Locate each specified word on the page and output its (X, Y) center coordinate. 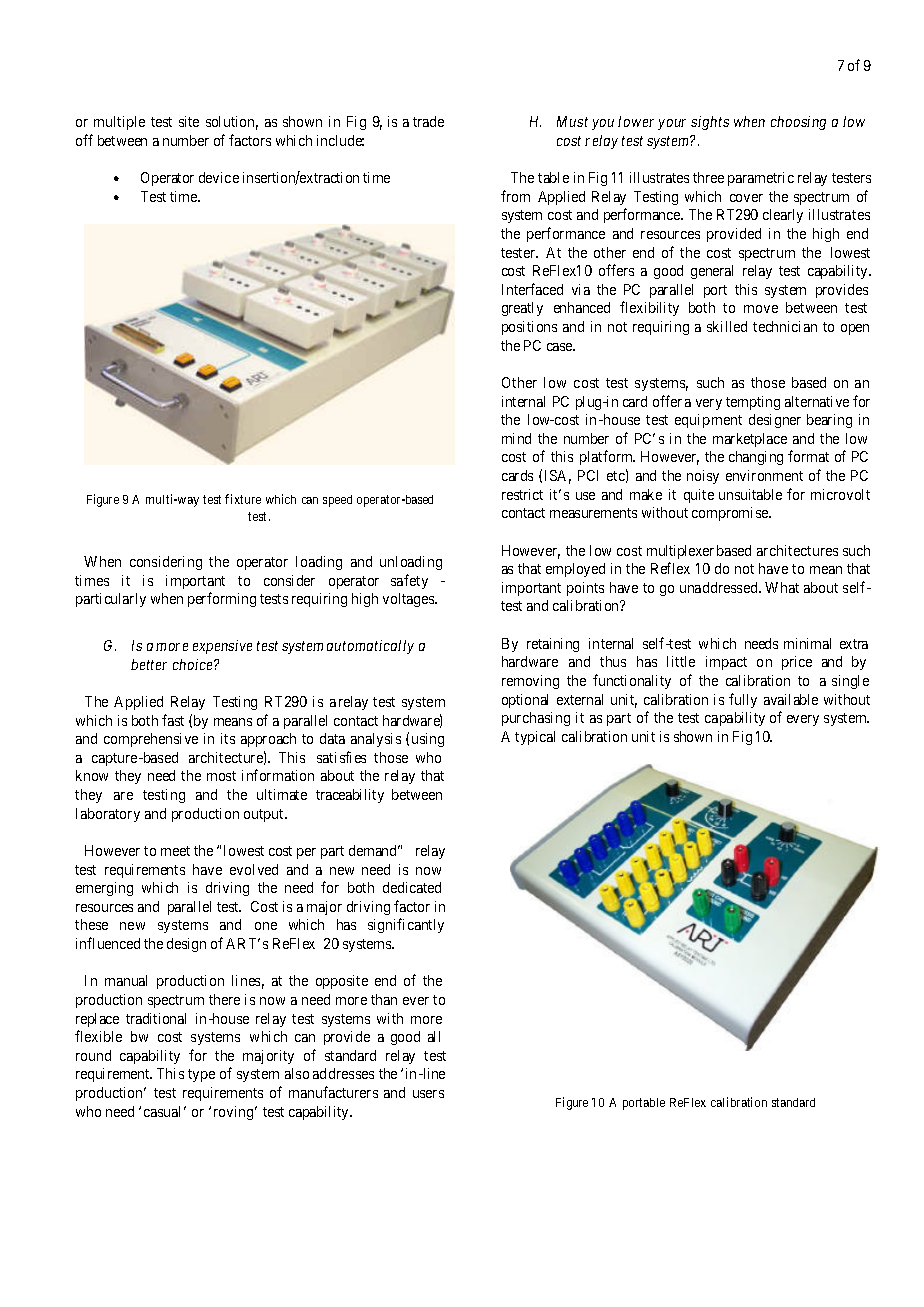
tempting (753, 403)
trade (428, 121)
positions (529, 328)
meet (175, 851)
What (782, 587)
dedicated (412, 887)
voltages (409, 600)
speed (337, 501)
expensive (222, 647)
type (201, 1075)
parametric (761, 179)
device (219, 177)
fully (743, 700)
